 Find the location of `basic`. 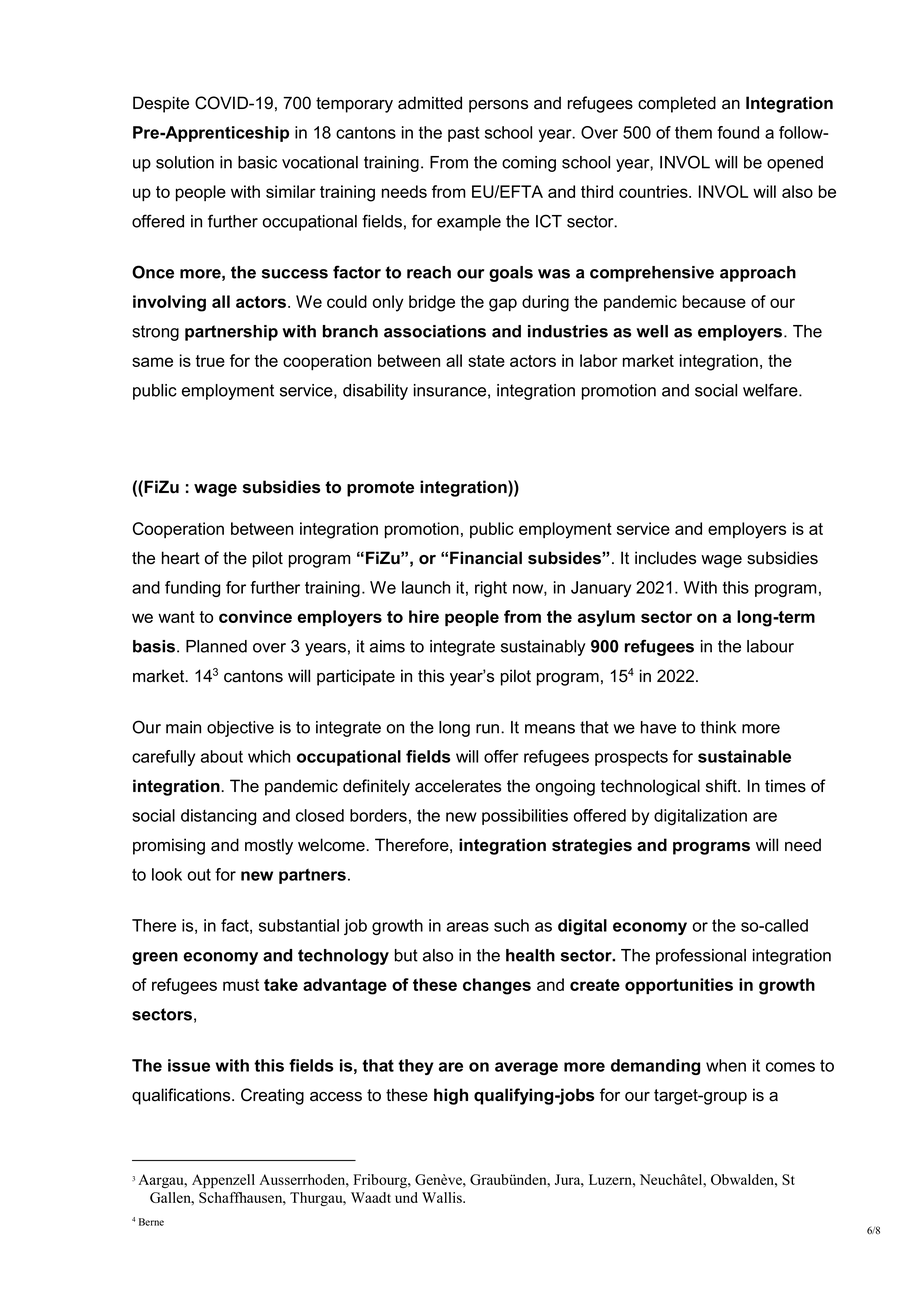

basic is located at coordinates (257, 162).
